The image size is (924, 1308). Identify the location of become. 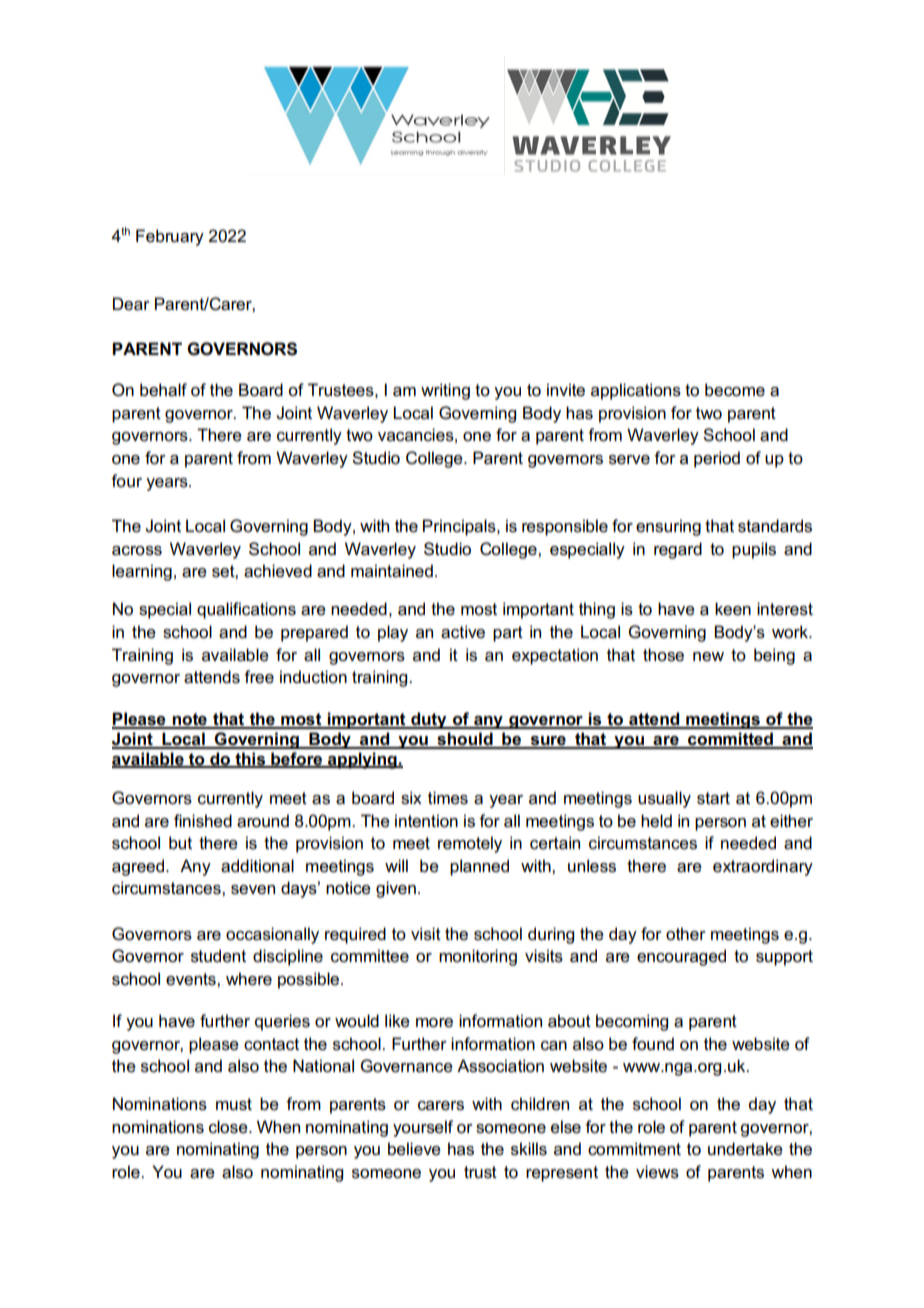
(735, 390).
